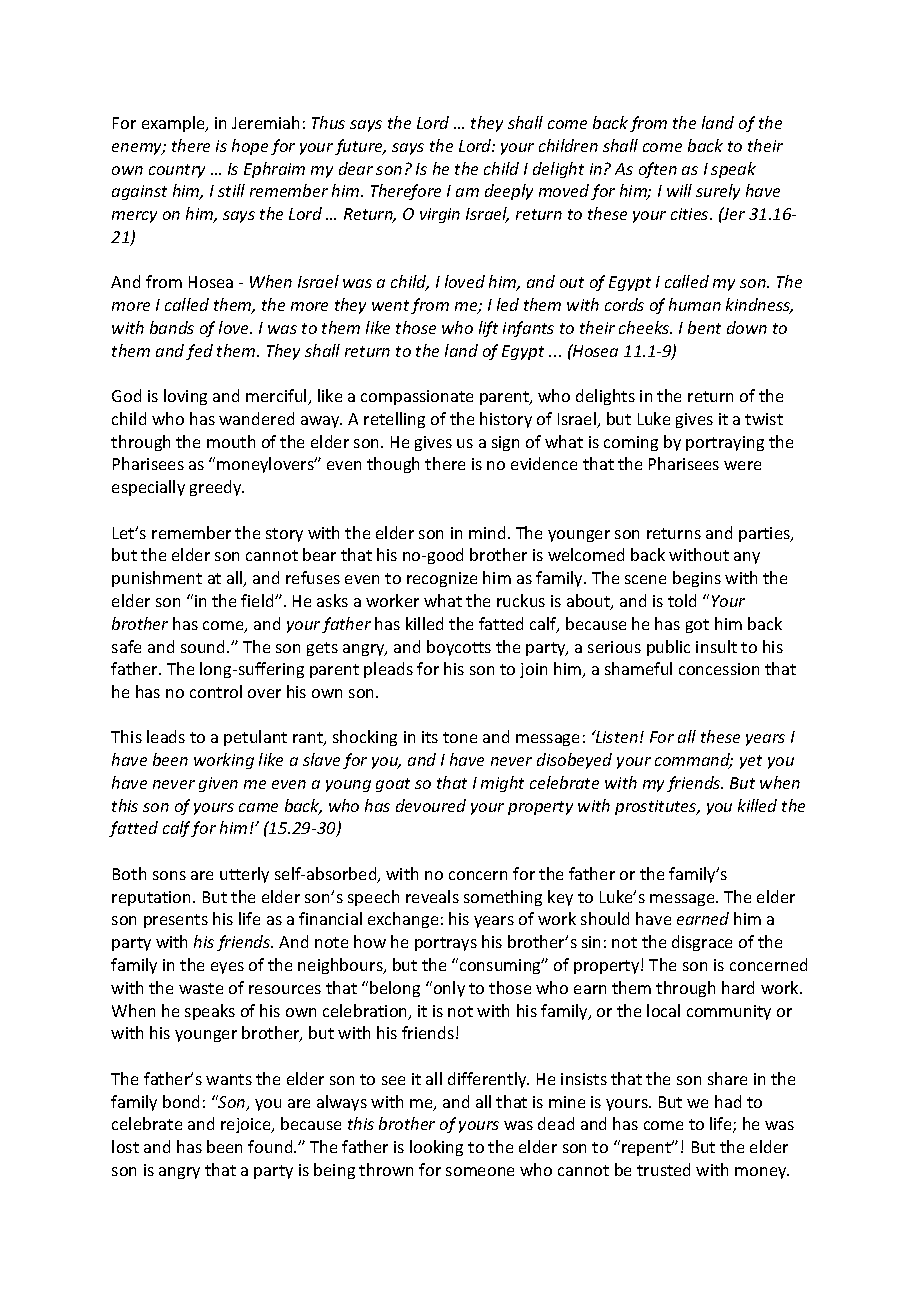  I want to click on virgin, so click(440, 215).
